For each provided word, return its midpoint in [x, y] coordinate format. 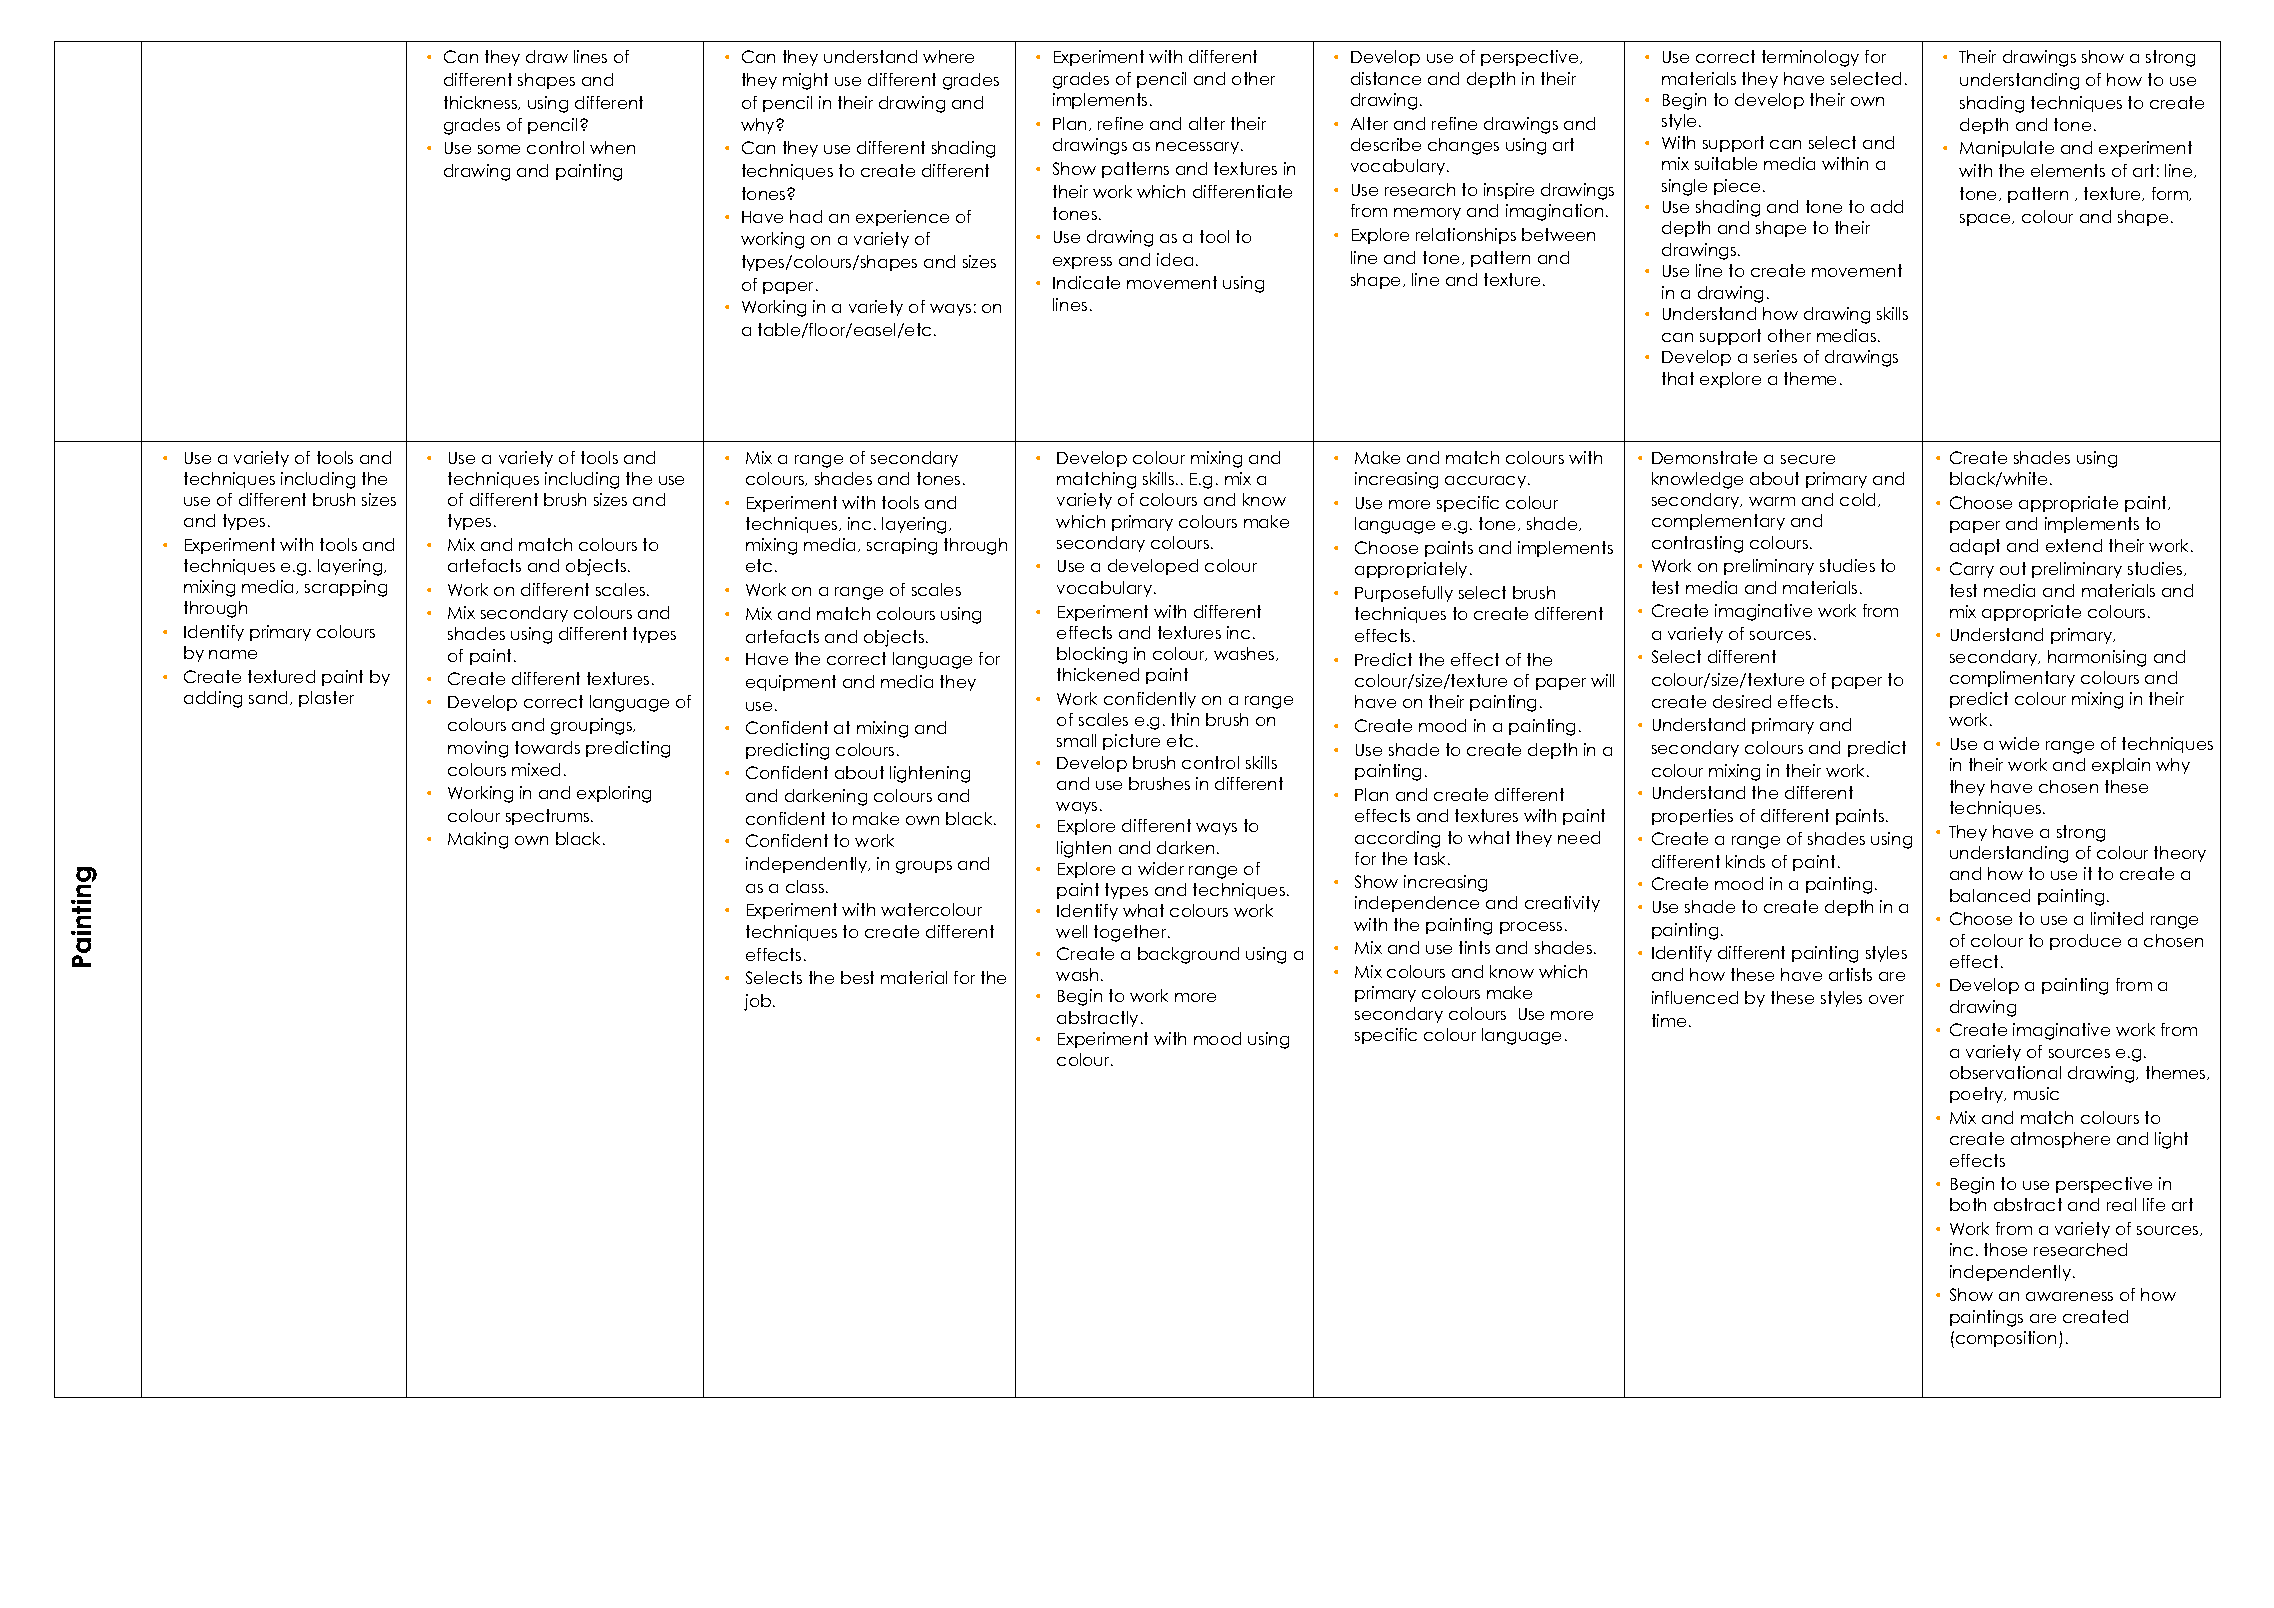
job [759, 1002]
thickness [482, 103]
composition [2006, 1339]
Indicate [1086, 282]
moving [478, 749]
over [1886, 999]
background [1188, 955]
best [857, 977]
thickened [1098, 674]
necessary [1197, 148]
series [1775, 356]
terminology [1810, 58]
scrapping [346, 588]
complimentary [2012, 679]
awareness [2069, 1296]
